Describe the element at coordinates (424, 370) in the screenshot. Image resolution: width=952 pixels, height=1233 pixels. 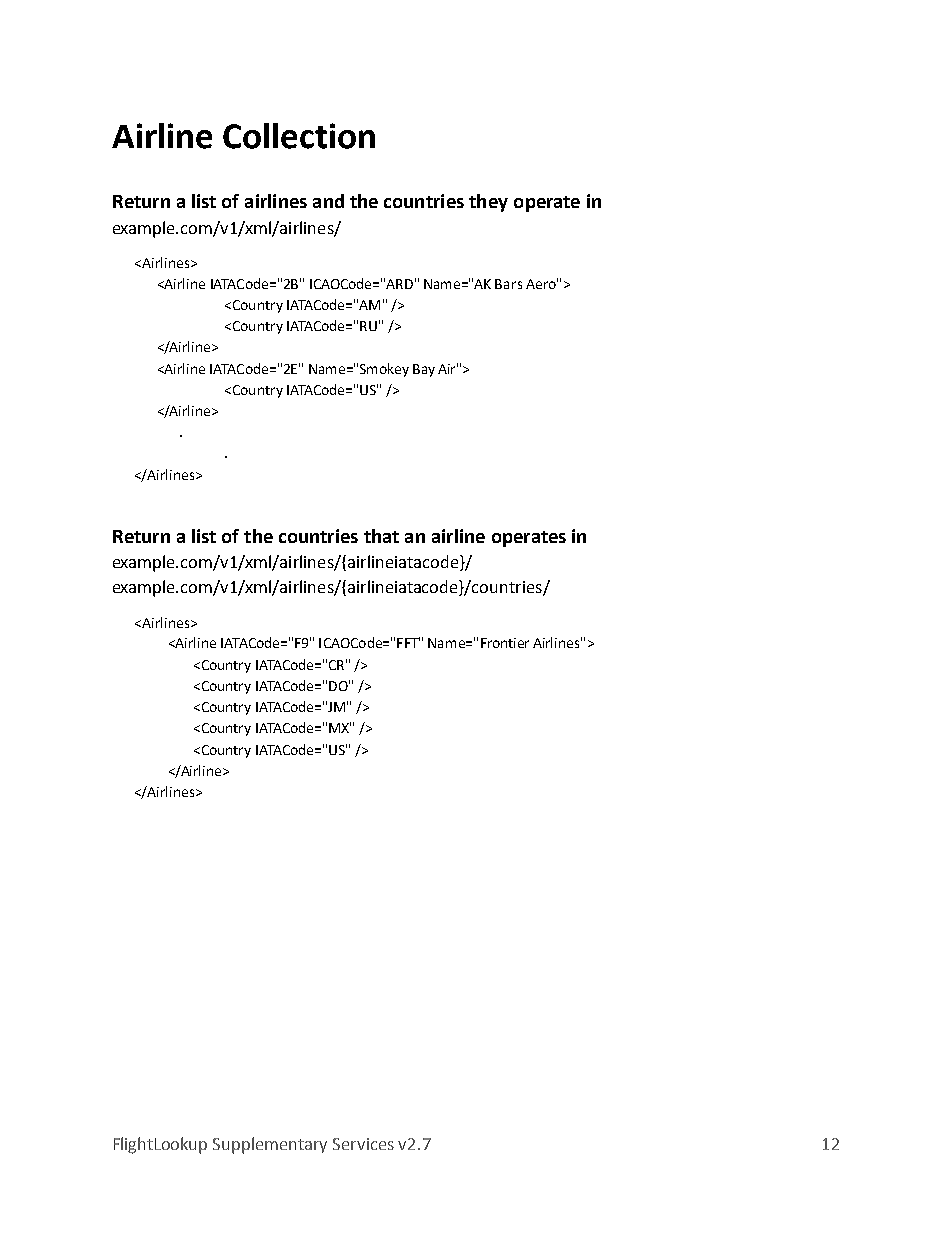
I see `Bay` at that location.
